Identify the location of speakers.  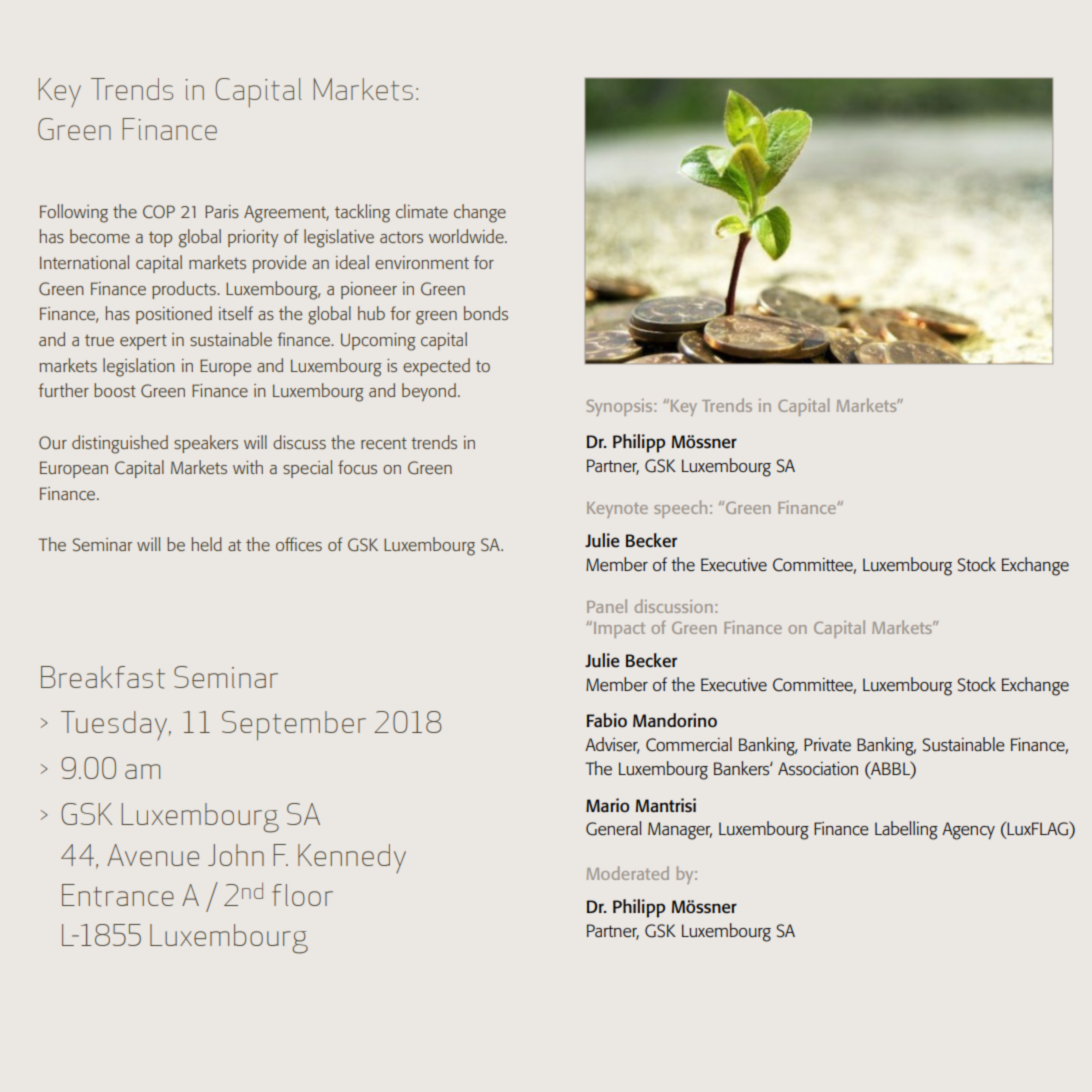
(206, 444).
